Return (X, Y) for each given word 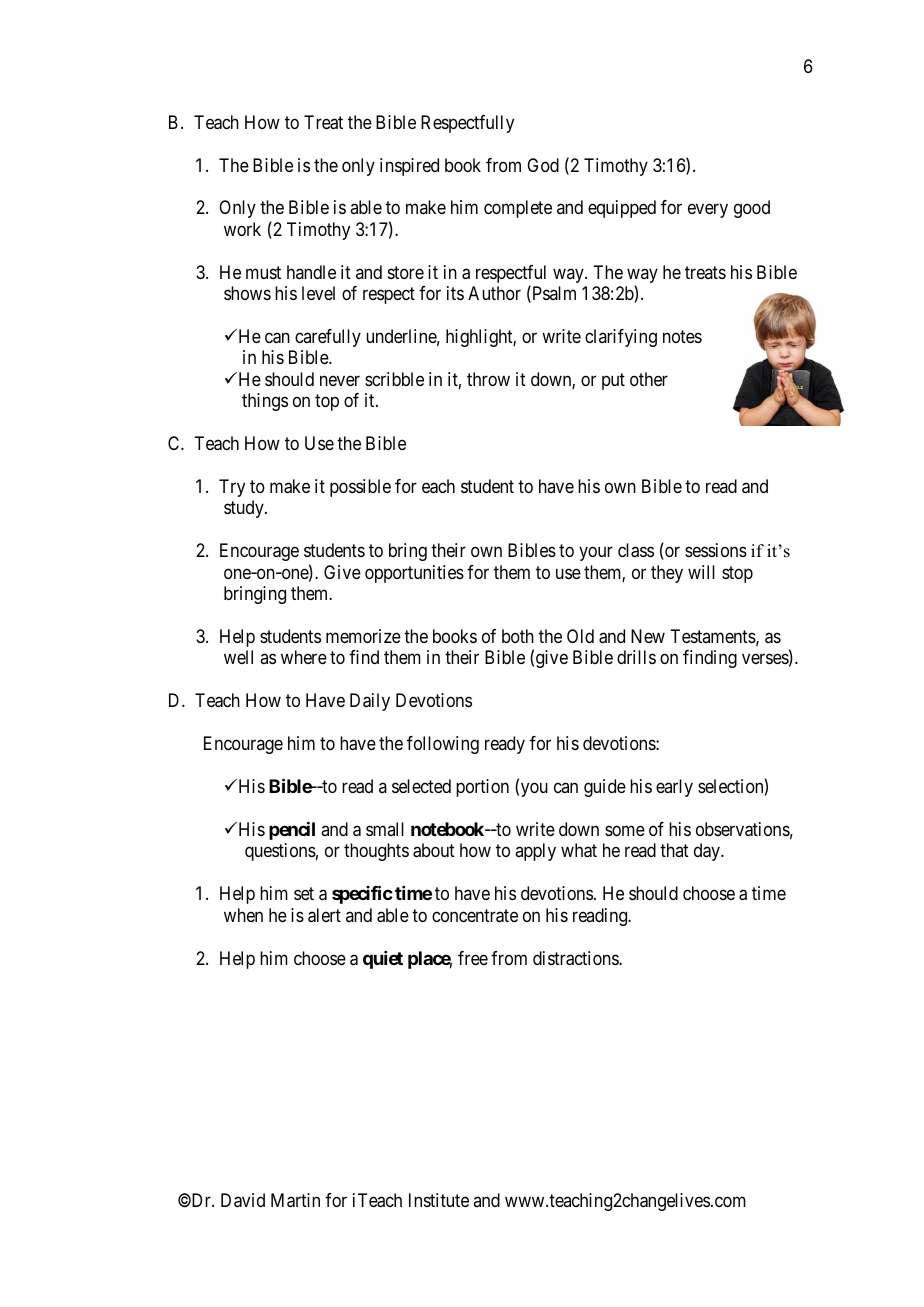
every (708, 211)
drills (636, 657)
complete (518, 209)
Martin (295, 1200)
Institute (439, 1200)
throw (488, 379)
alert (324, 915)
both (518, 636)
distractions (576, 958)
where (304, 657)
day (708, 852)
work (242, 229)
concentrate (475, 916)
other (649, 379)
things (265, 402)
